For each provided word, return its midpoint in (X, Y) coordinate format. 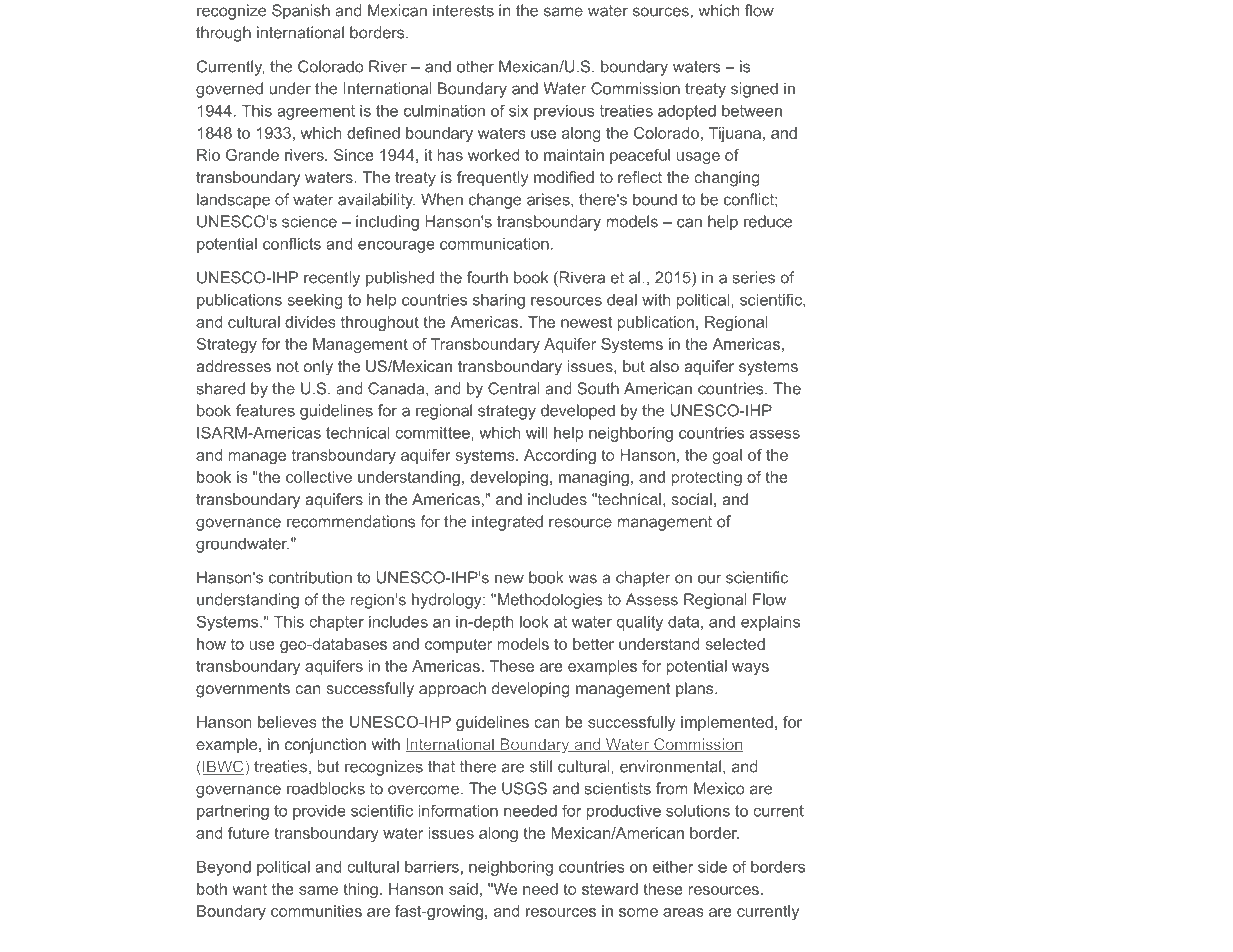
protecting (707, 478)
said (463, 889)
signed (754, 90)
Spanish (301, 12)
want (249, 889)
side (712, 867)
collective (319, 477)
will (536, 433)
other (475, 66)
